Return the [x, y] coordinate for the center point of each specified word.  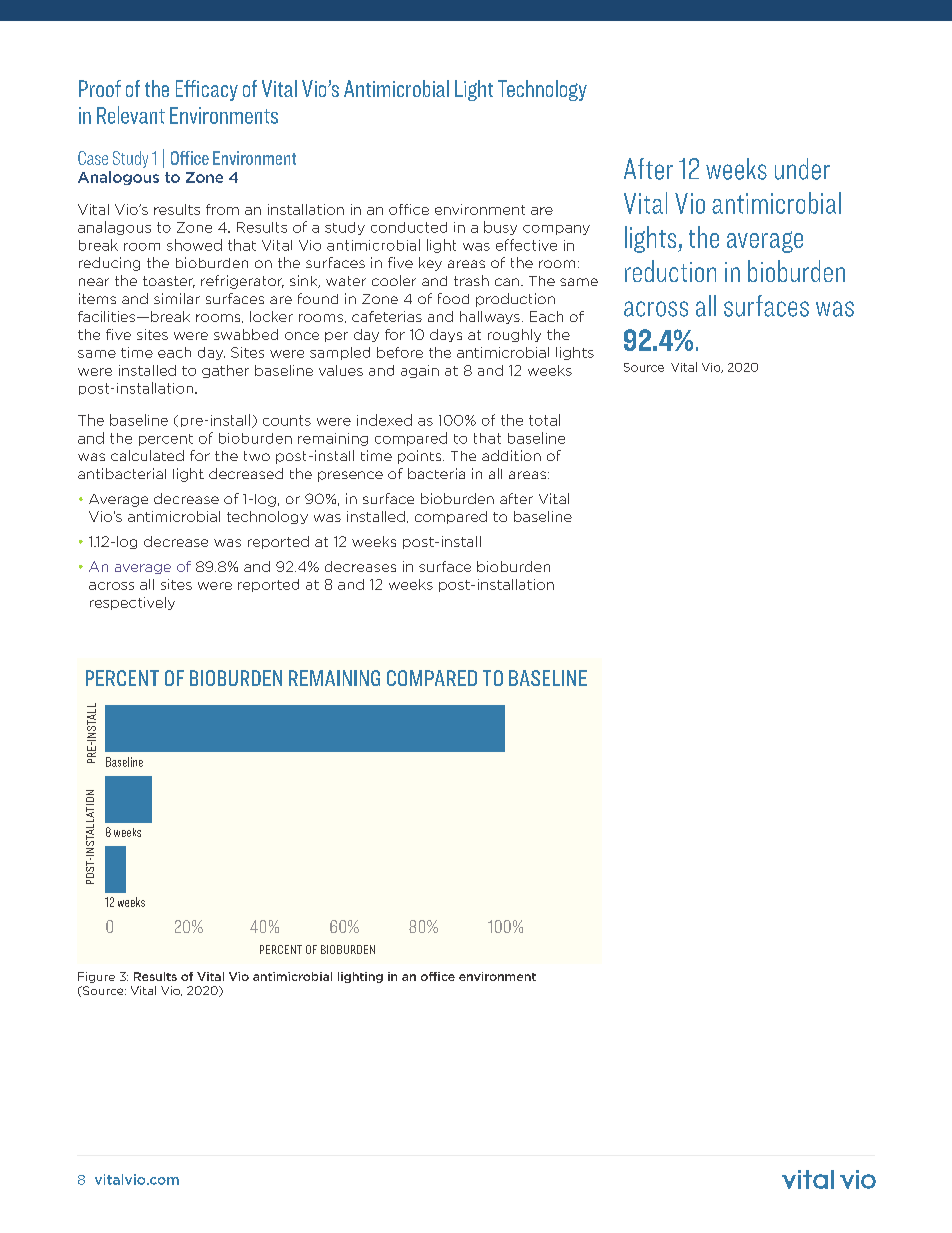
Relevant [131, 115]
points [421, 457]
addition [511, 455]
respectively [132, 603]
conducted [409, 227]
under [802, 169]
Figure [96, 977]
